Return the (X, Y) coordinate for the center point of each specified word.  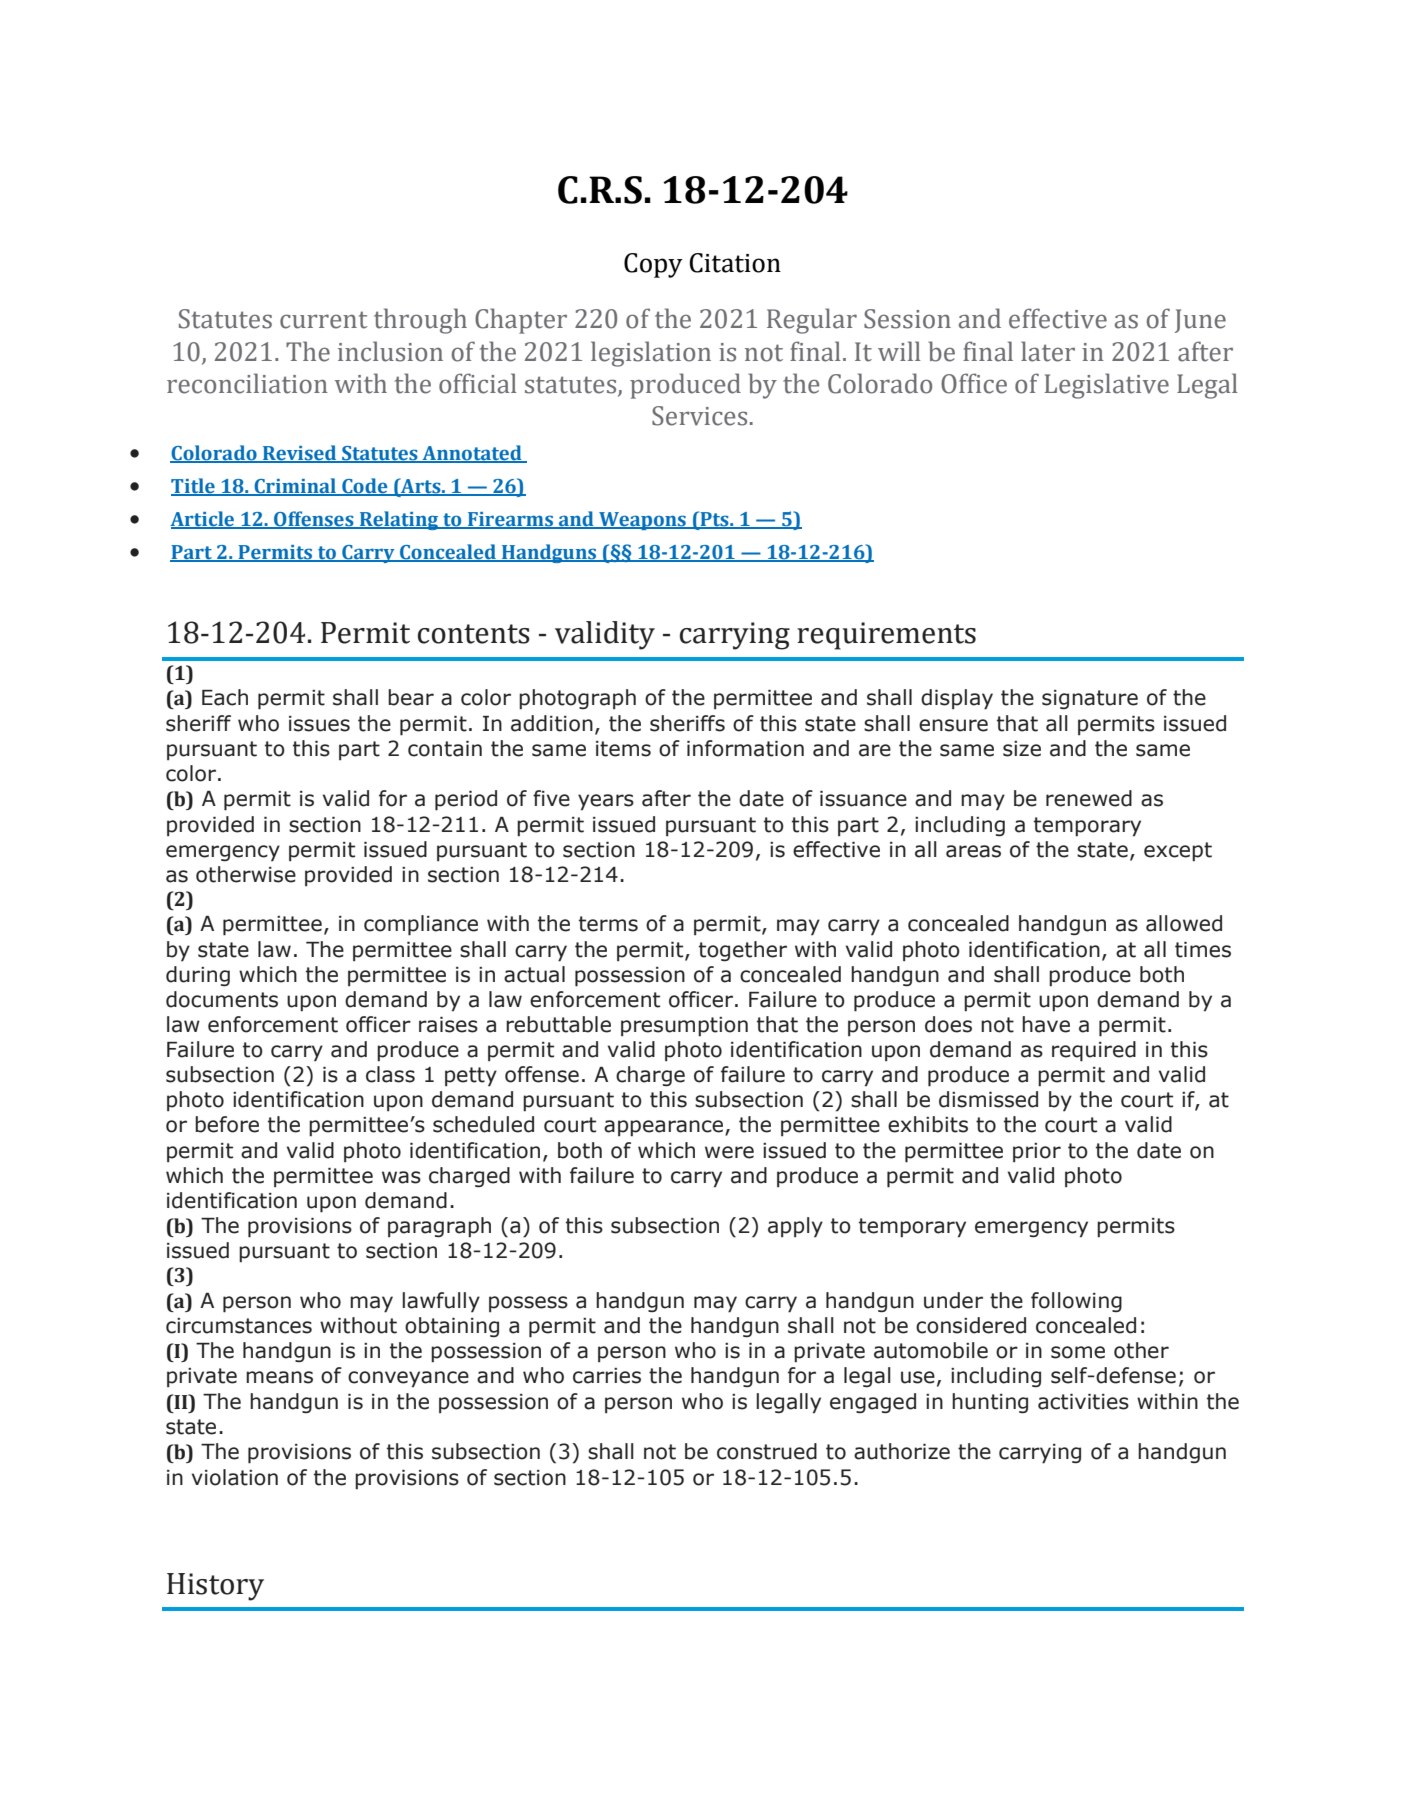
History (215, 1587)
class (390, 1074)
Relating (399, 520)
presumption (684, 1027)
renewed (1089, 798)
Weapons (642, 521)
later (1048, 351)
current (323, 320)
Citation (735, 263)
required (1094, 1051)
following (1076, 1302)
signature (1090, 699)
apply (795, 1227)
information (745, 748)
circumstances (239, 1326)
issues (319, 724)
